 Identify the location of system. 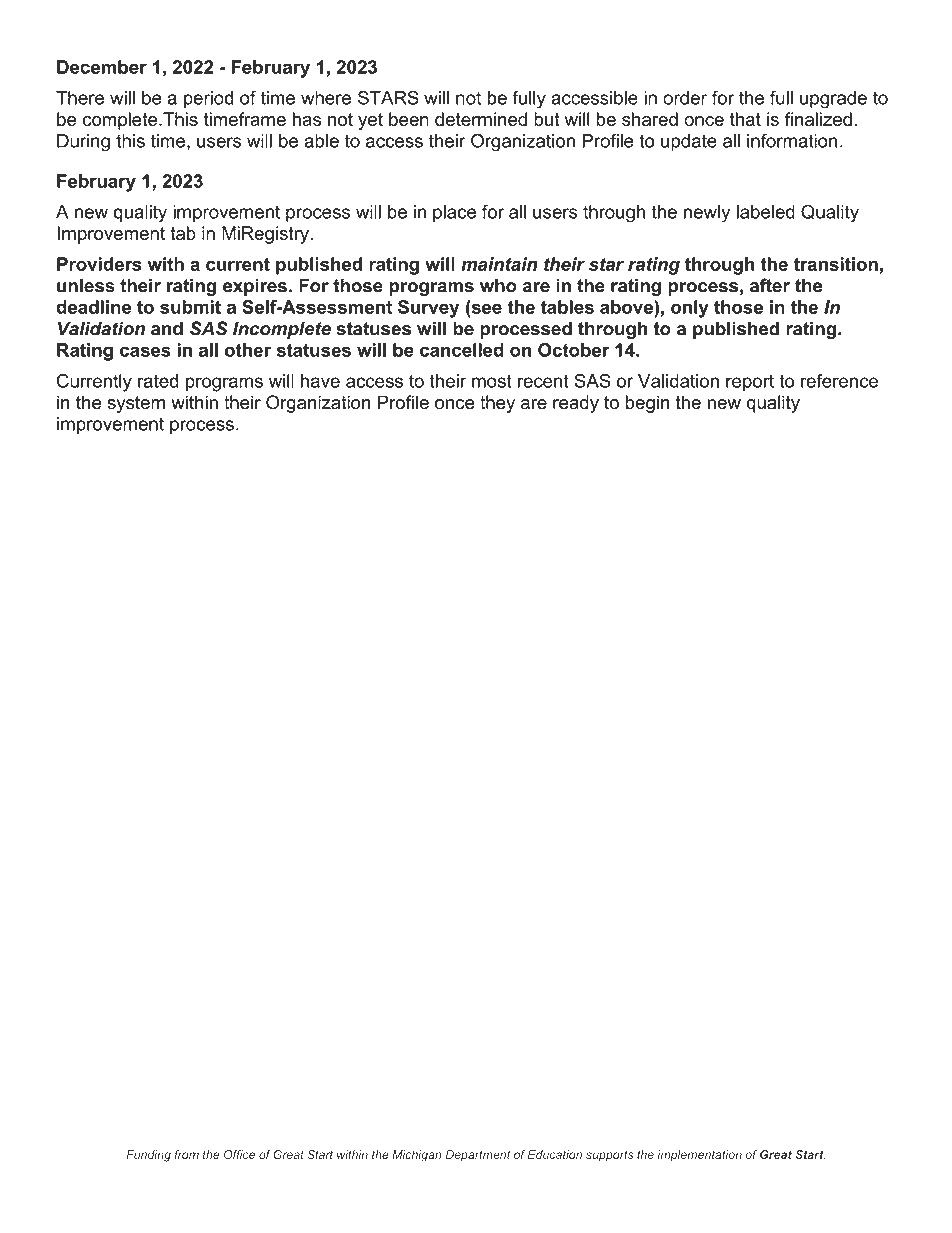
(136, 404).
